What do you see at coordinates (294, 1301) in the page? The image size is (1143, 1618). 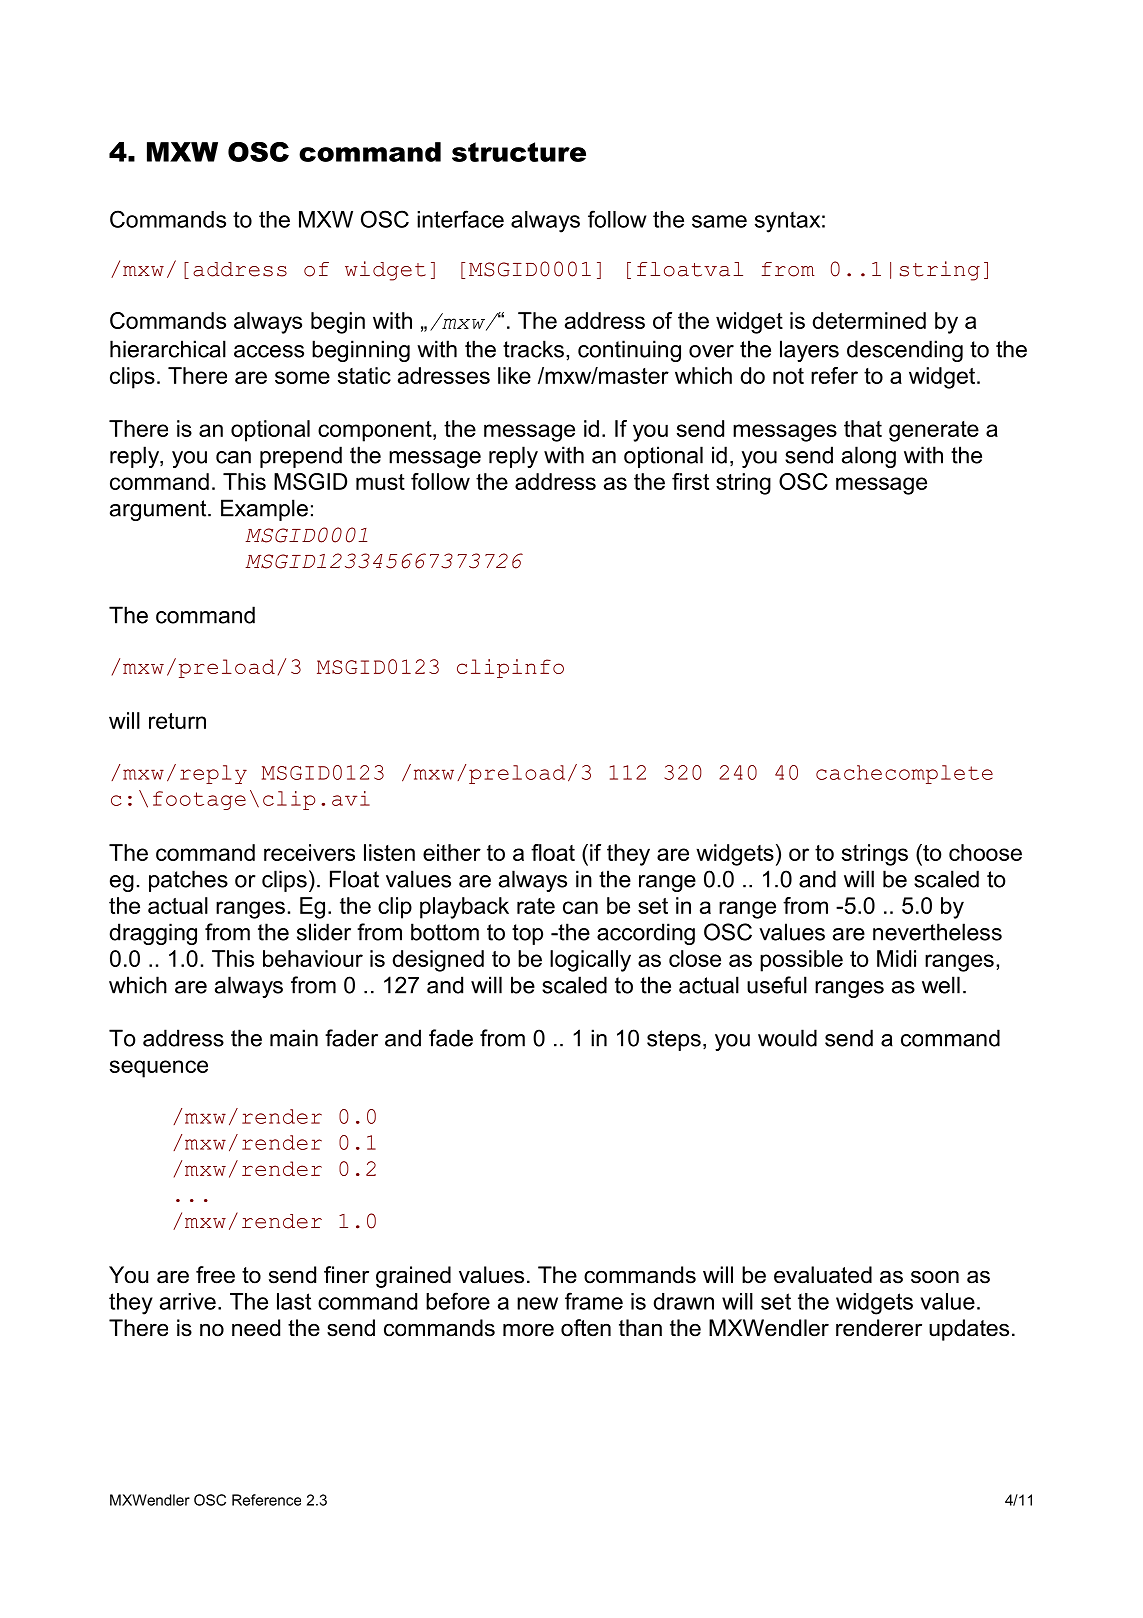 I see `last` at bounding box center [294, 1301].
